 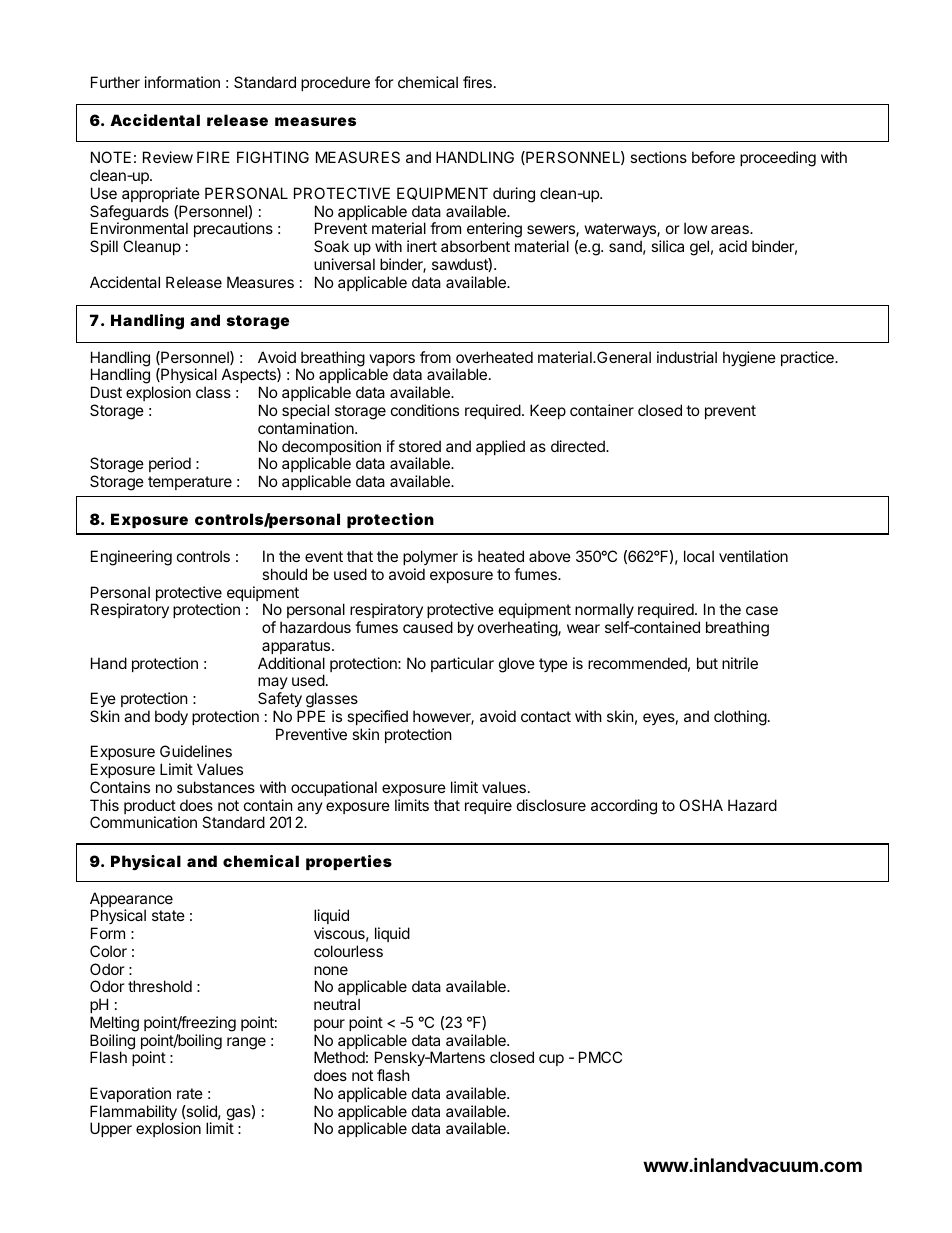 What do you see at coordinates (514, 195) in the screenshot?
I see `during` at bounding box center [514, 195].
